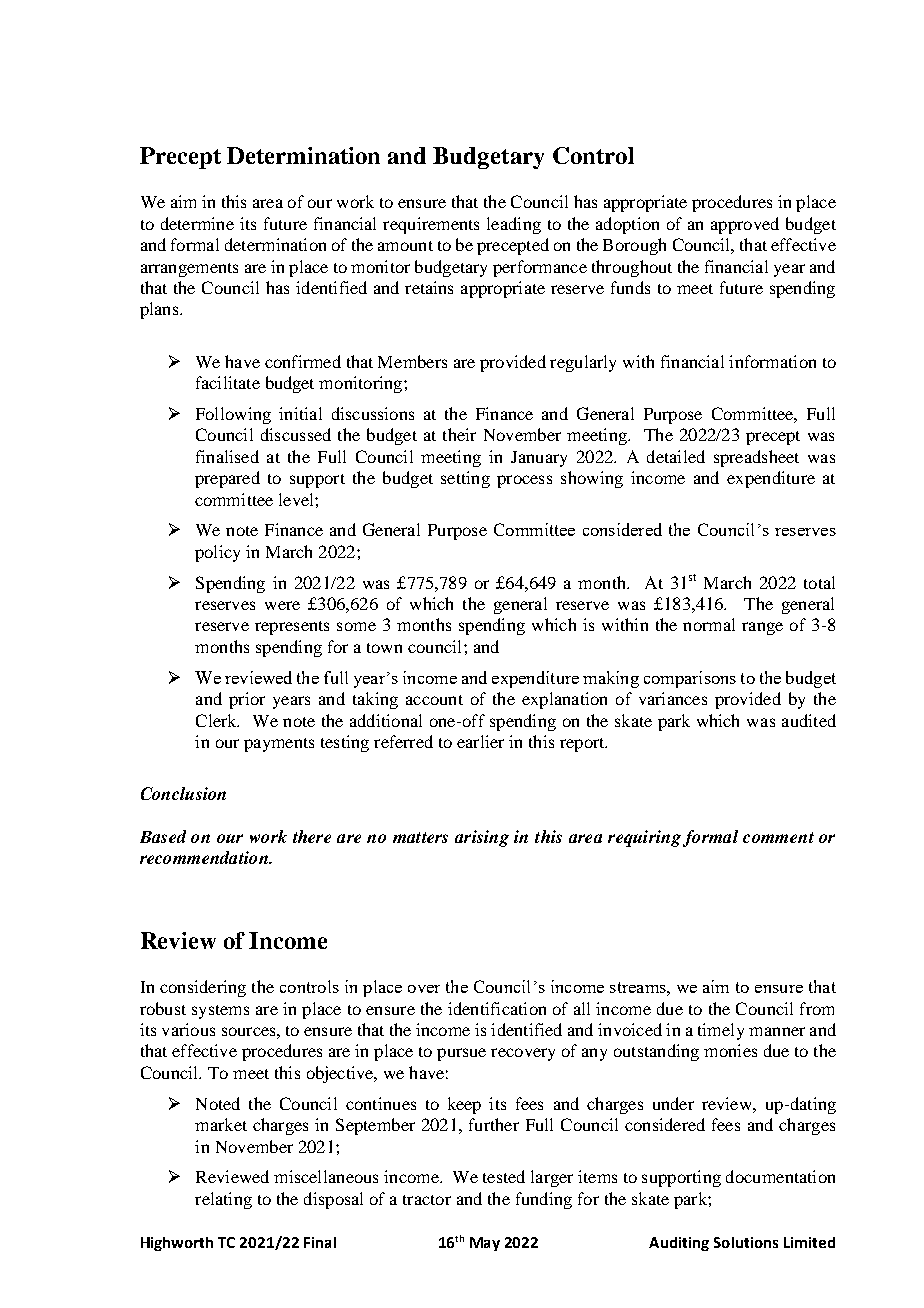 The image size is (924, 1308). I want to click on spreadsheet, so click(756, 458).
